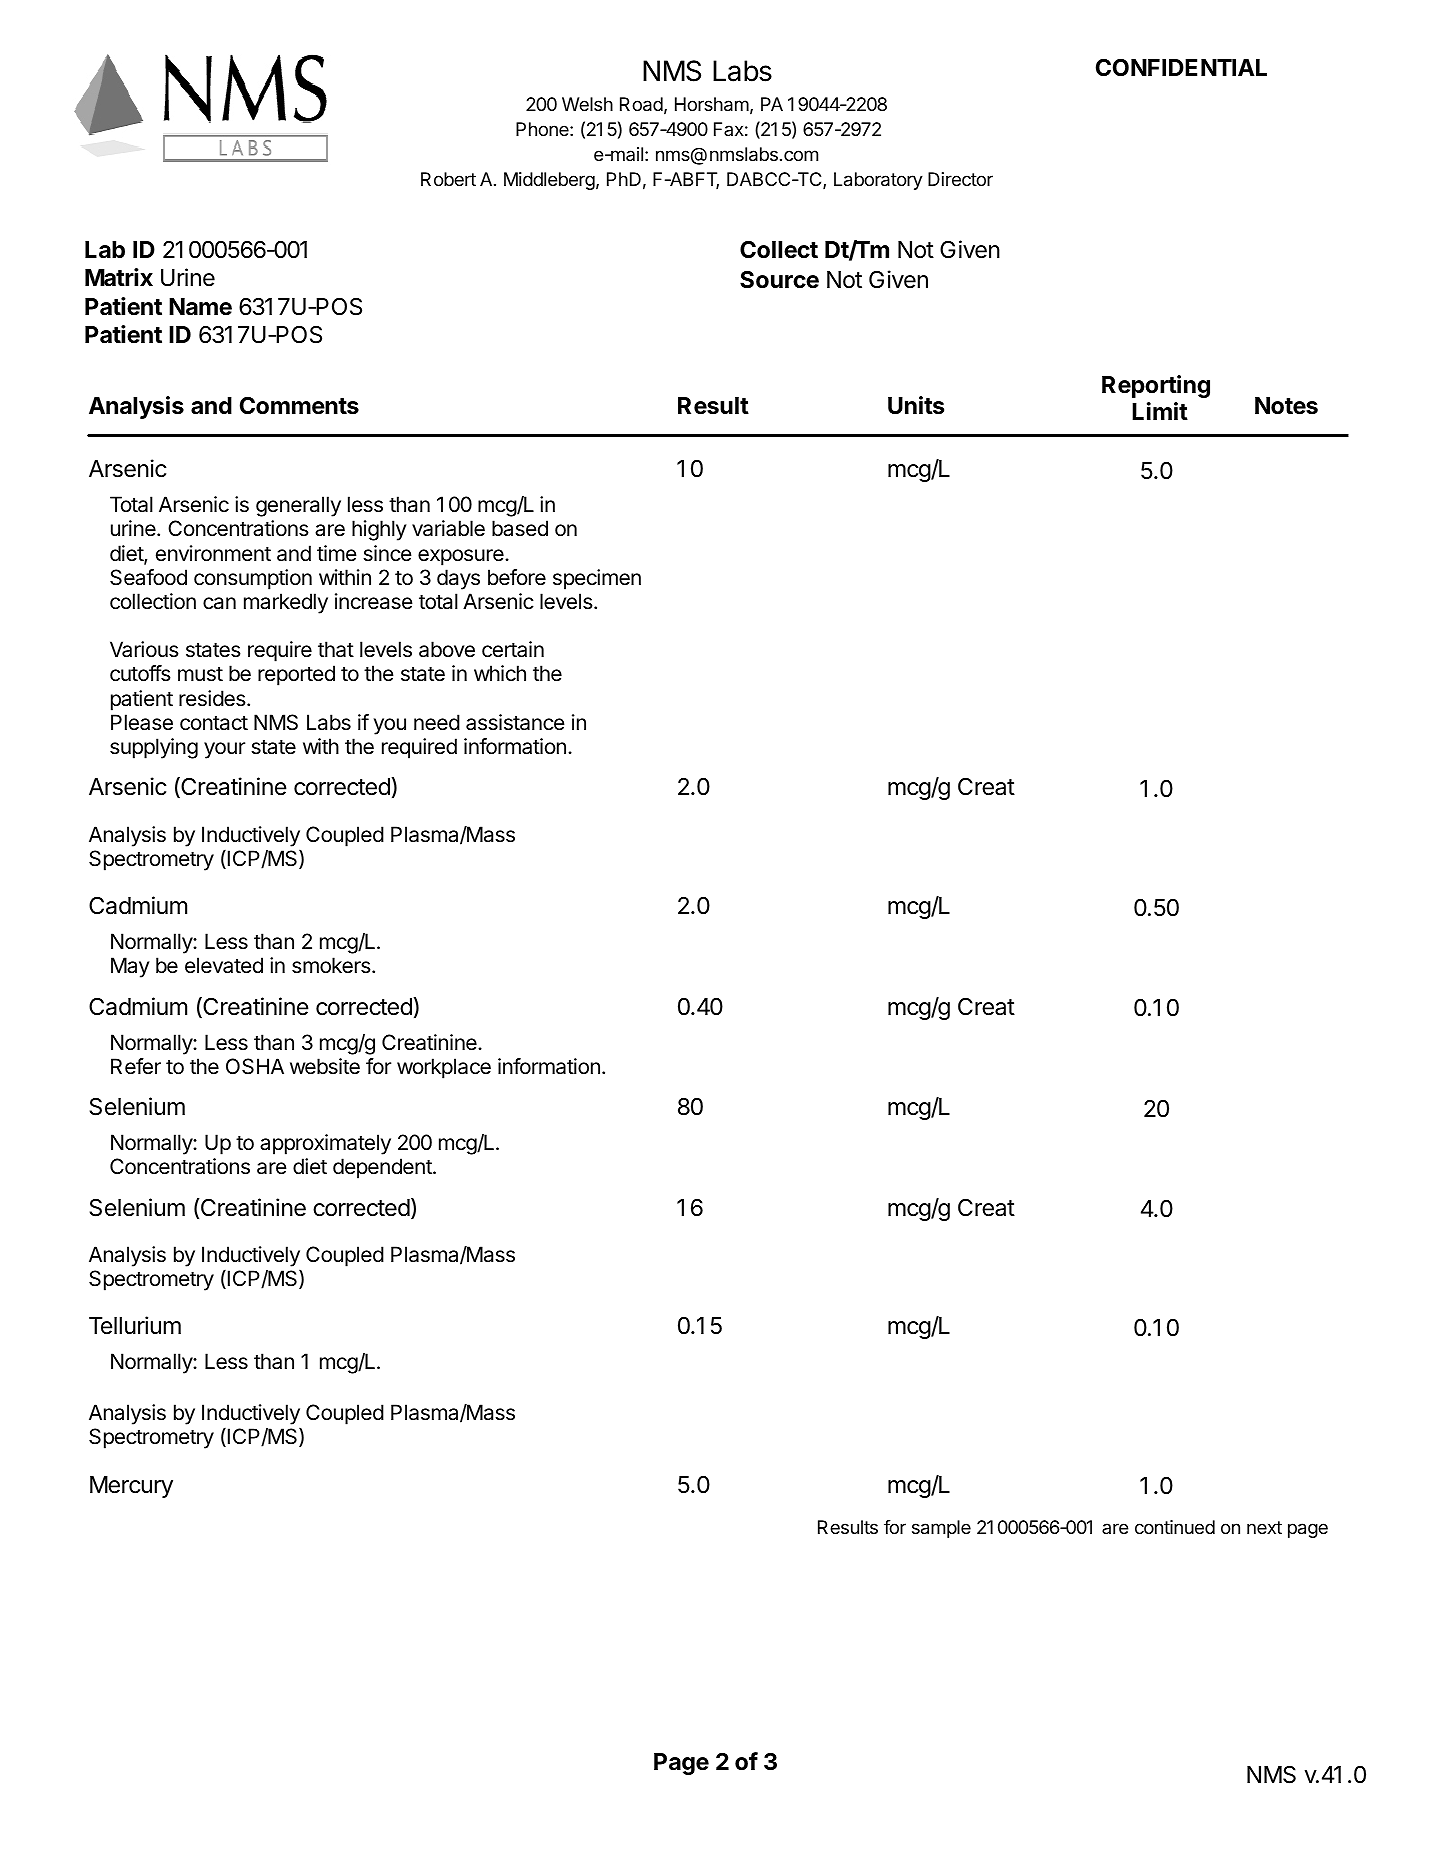 This image has width=1429, height=1850. I want to click on Robert, so click(448, 179).
